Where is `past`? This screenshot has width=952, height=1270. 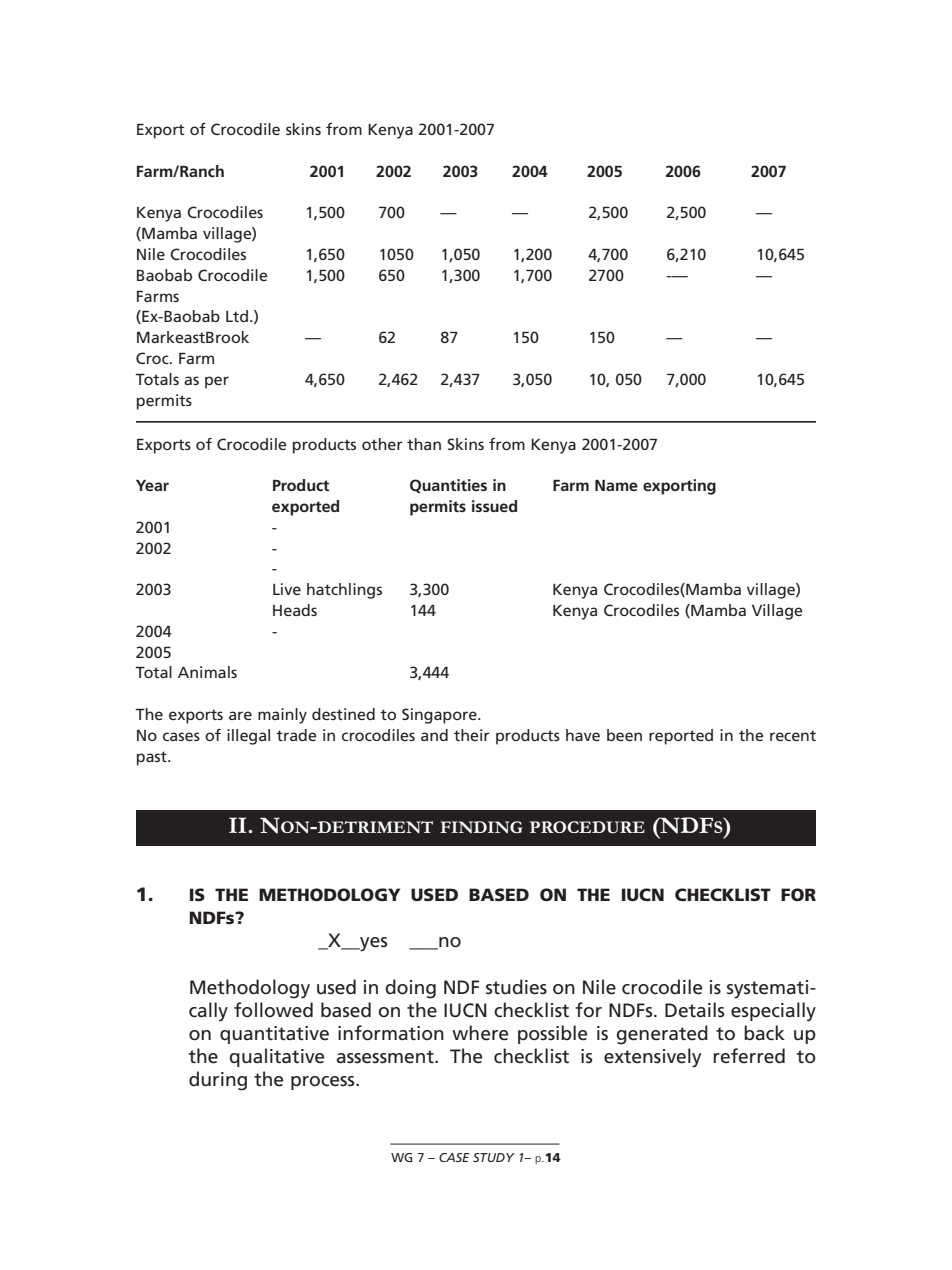
past is located at coordinates (153, 758).
